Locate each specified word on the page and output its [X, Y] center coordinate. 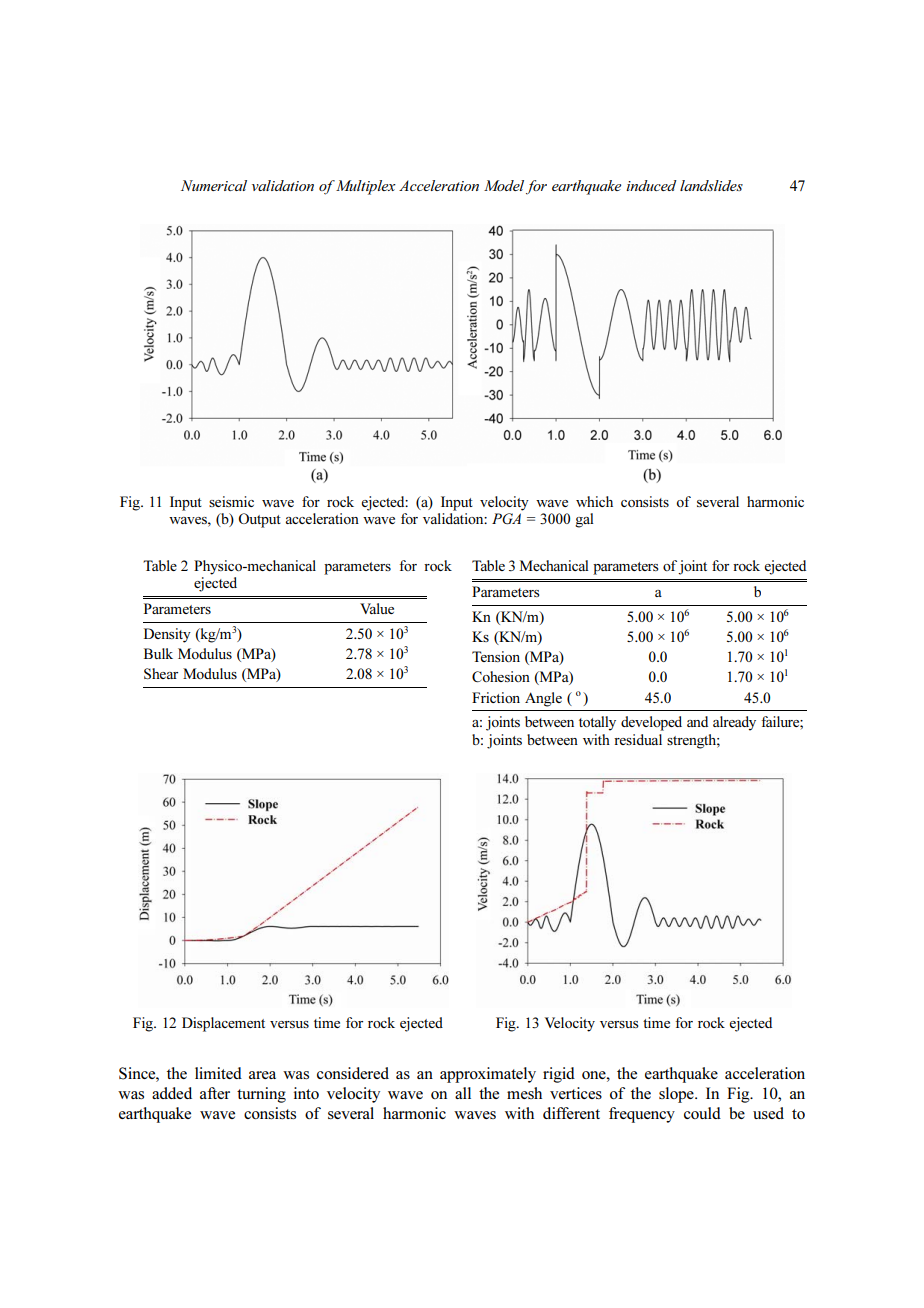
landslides [711, 185]
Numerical [214, 185]
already [734, 723]
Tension [496, 656]
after [215, 1093]
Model [504, 185]
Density [167, 635]
